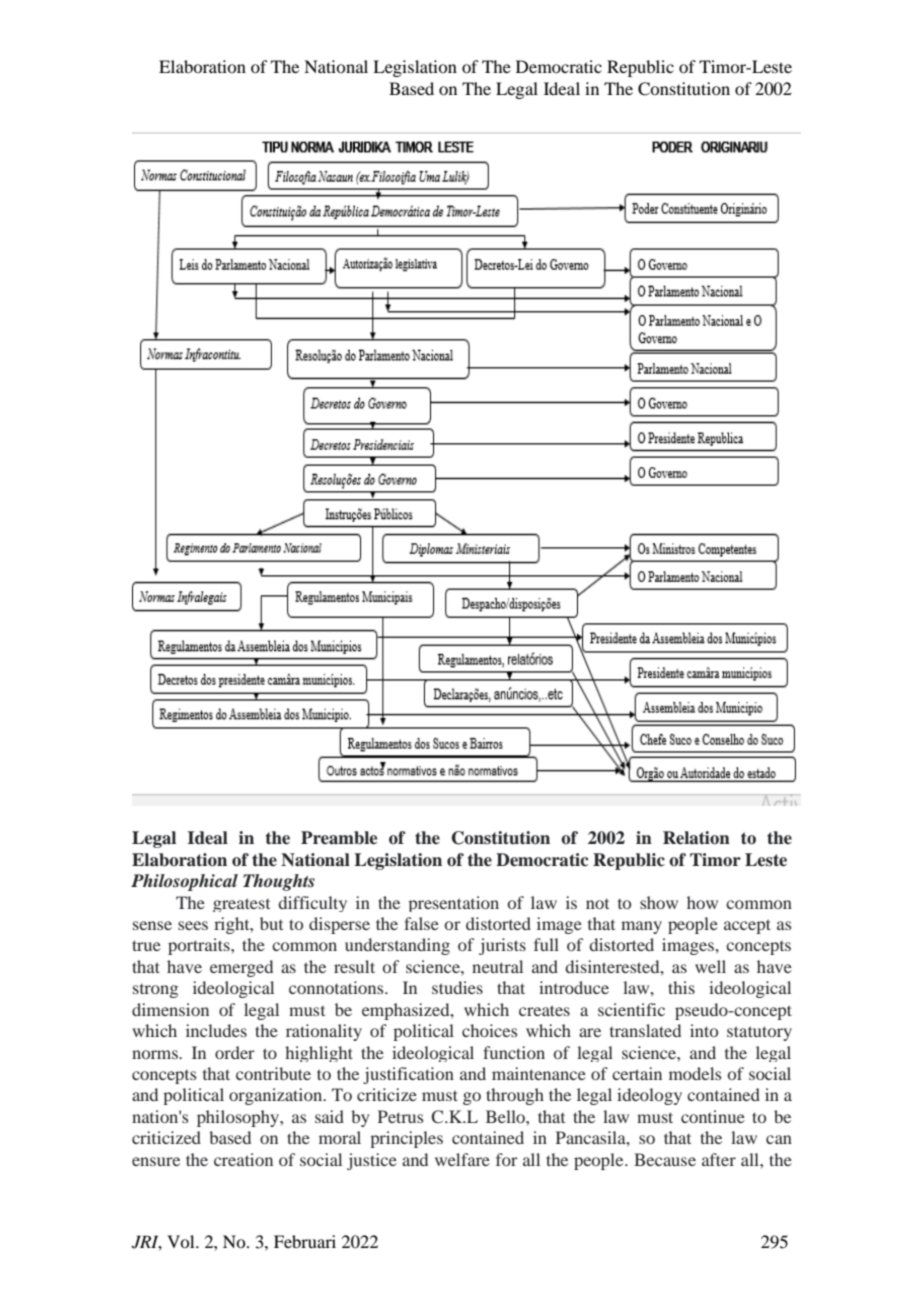 Image resolution: width=924 pixels, height=1308 pixels. What do you see at coordinates (490, 1030) in the screenshot?
I see `choices` at bounding box center [490, 1030].
